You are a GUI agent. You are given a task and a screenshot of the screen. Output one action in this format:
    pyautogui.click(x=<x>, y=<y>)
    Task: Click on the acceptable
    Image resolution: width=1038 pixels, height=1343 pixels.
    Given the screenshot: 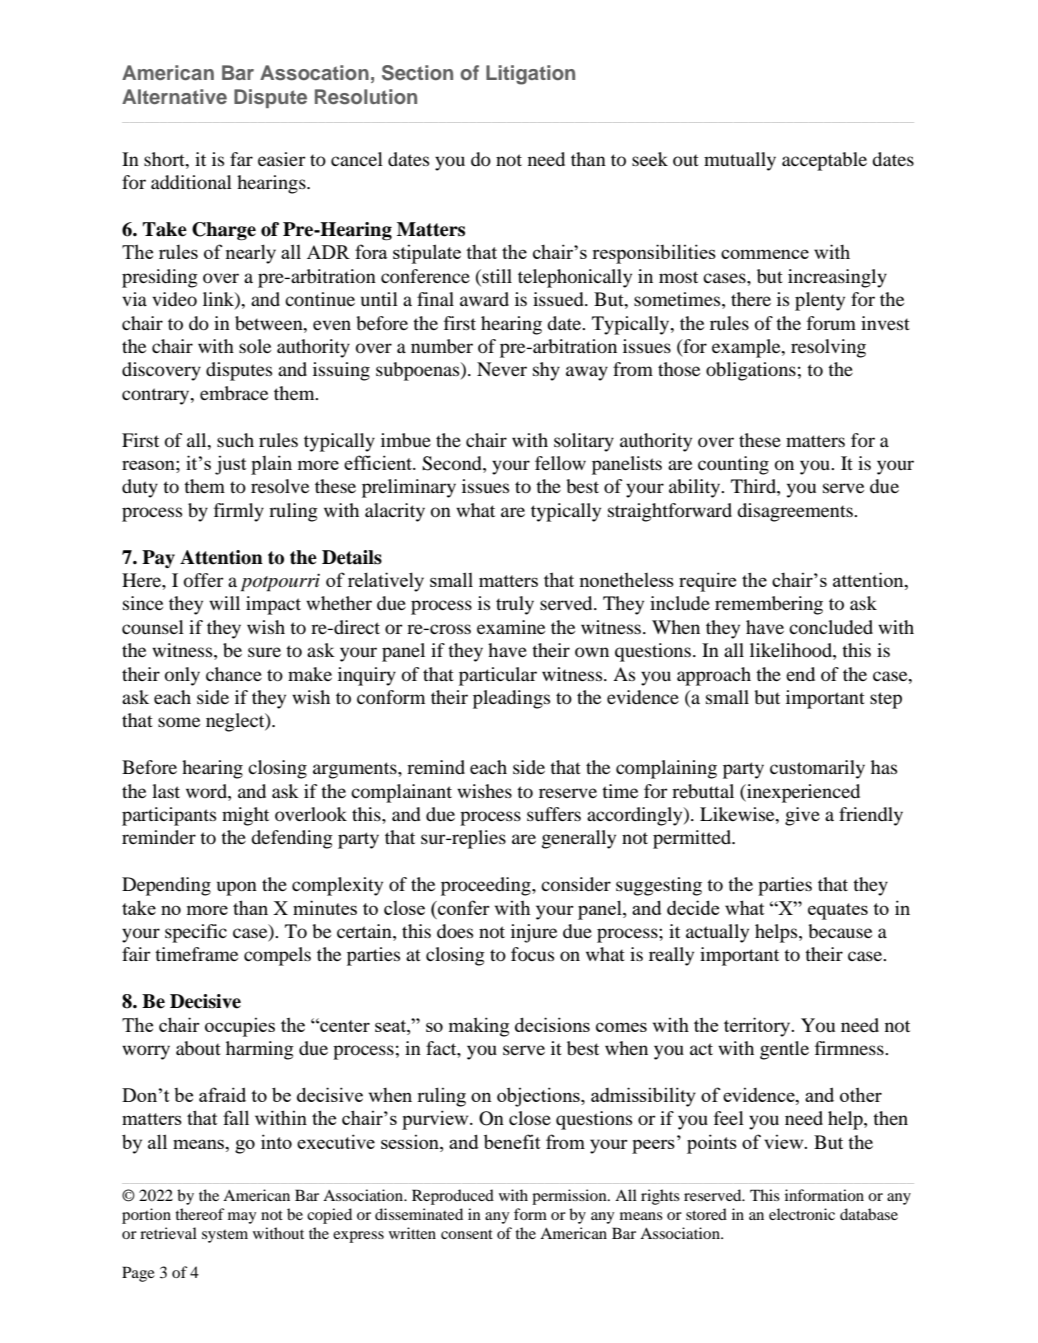 What is the action you would take?
    pyautogui.click(x=824, y=161)
